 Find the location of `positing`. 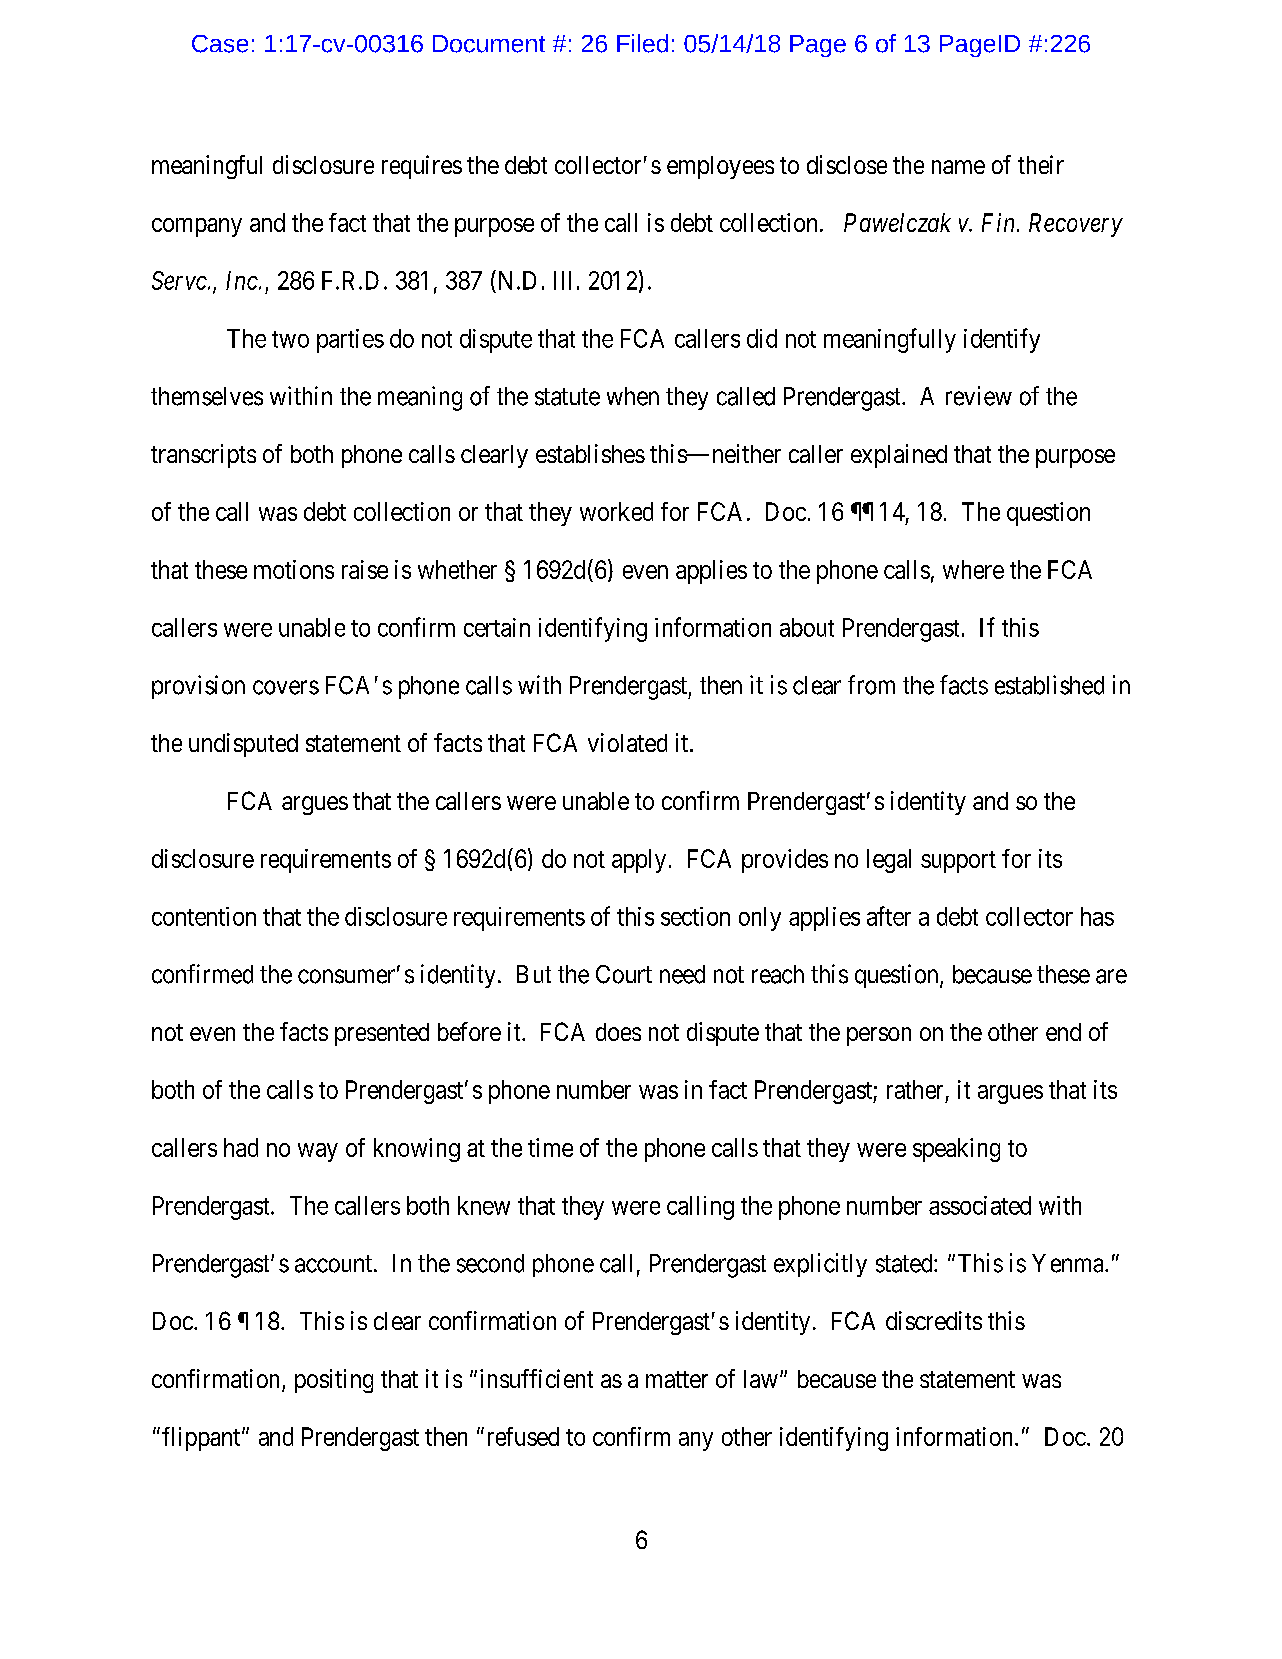

positing is located at coordinates (334, 1381).
